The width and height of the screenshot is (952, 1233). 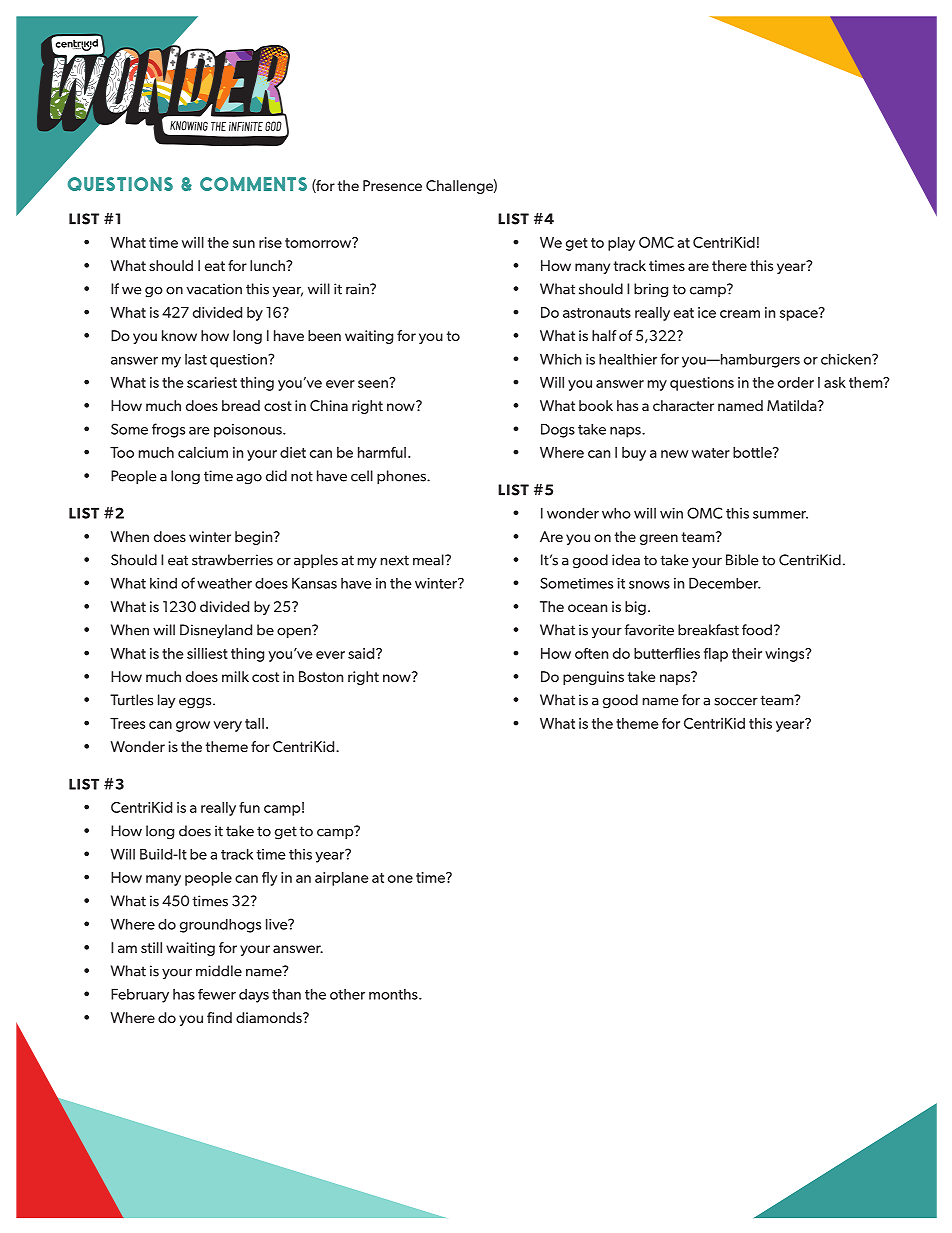 I want to click on months, so click(x=394, y=994).
